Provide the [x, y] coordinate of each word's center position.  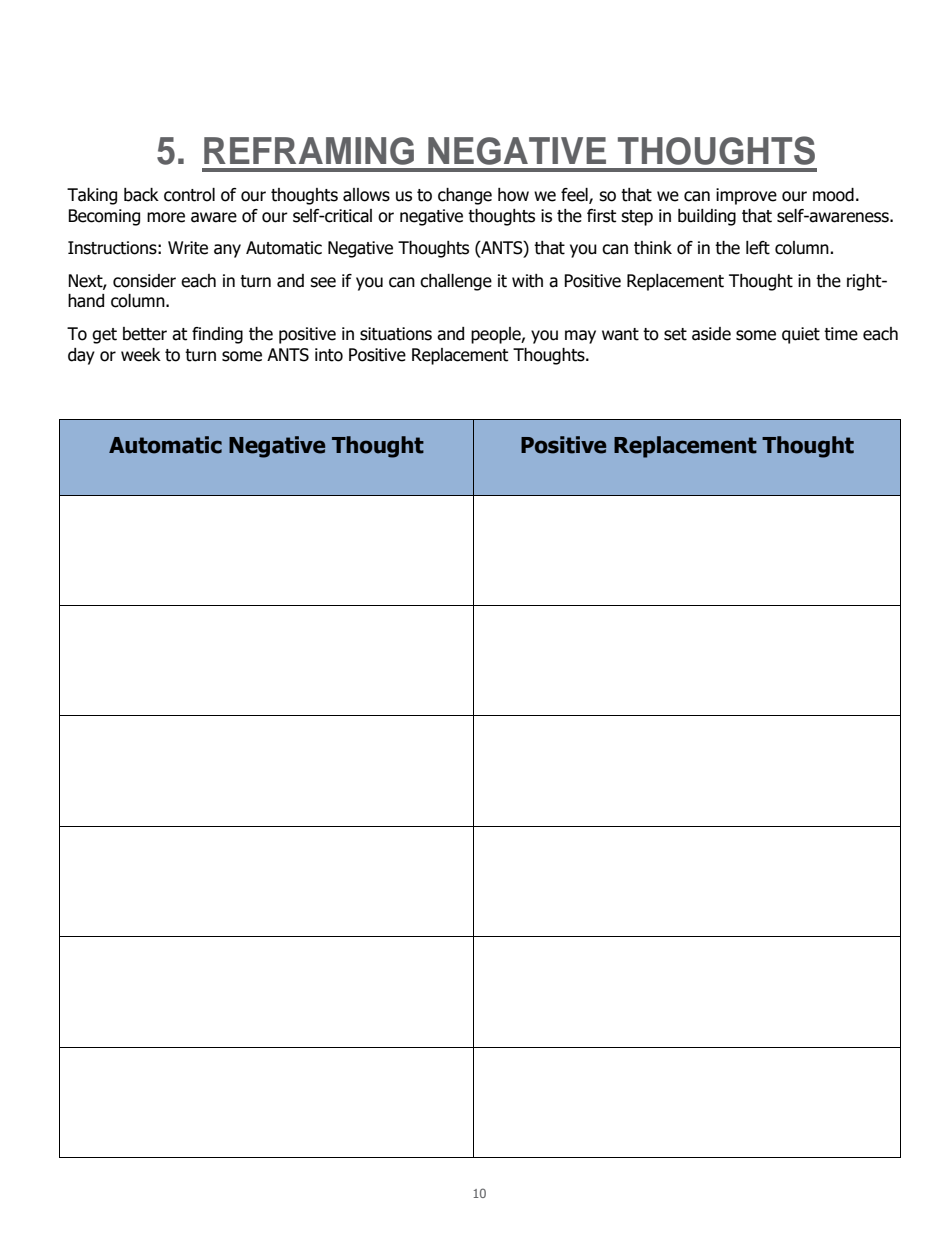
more [166, 217]
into [329, 355]
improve [746, 196]
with [527, 281]
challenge [456, 282]
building [707, 217]
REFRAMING [309, 151]
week [141, 355]
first [601, 216]
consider [144, 281]
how [513, 195]
